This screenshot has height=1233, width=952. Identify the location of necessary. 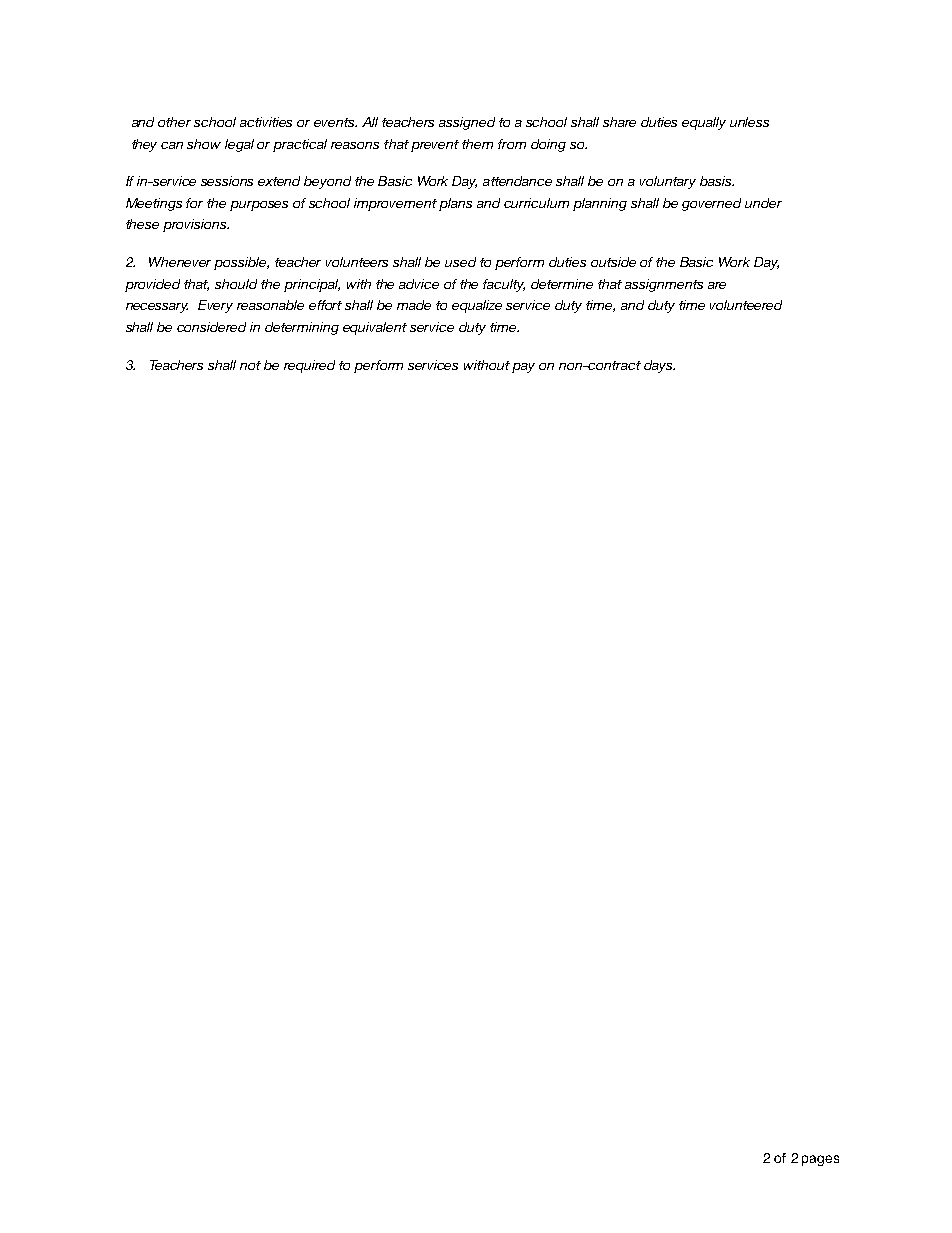
(157, 308).
